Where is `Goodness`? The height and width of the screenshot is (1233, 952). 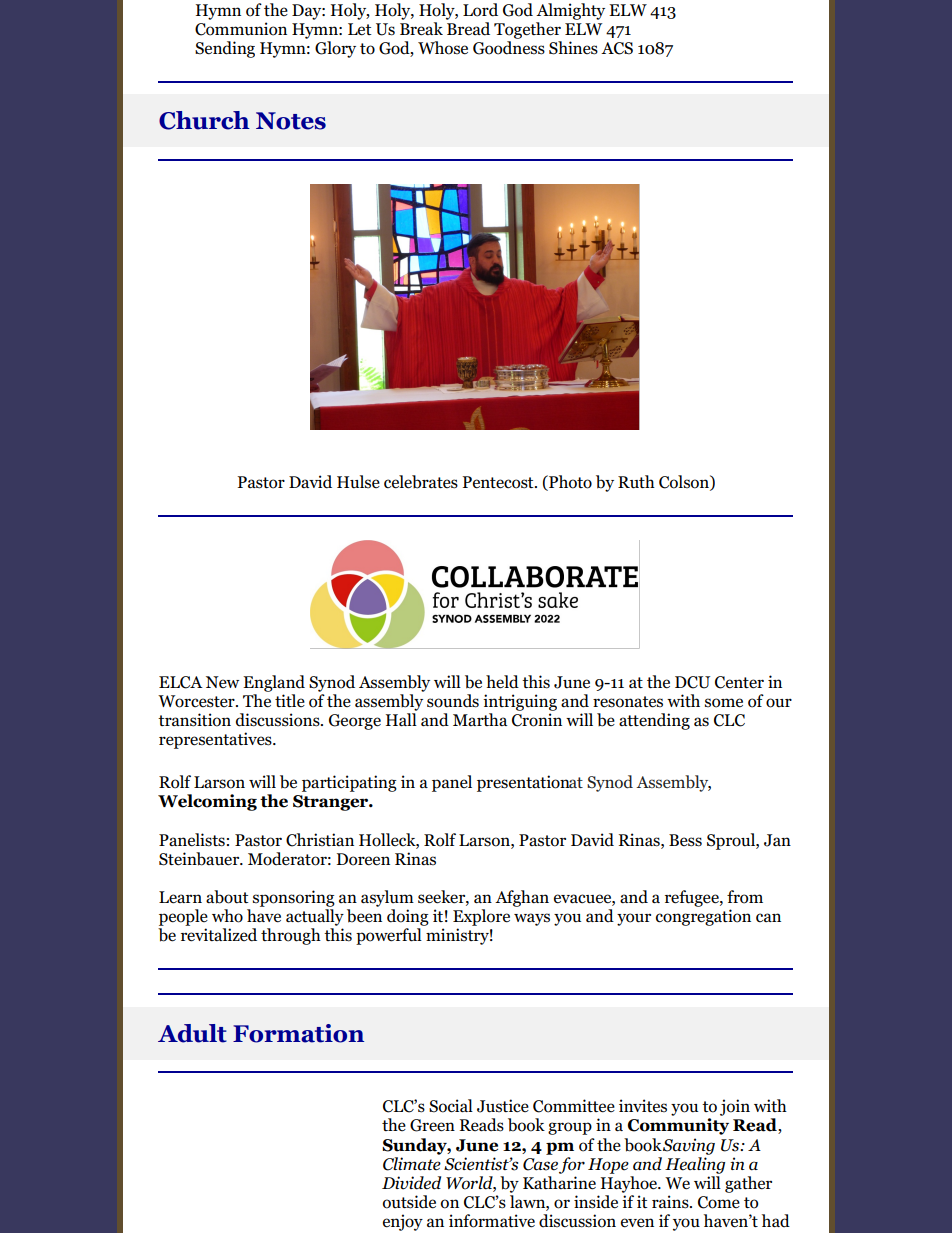
Goodness is located at coordinates (509, 48).
